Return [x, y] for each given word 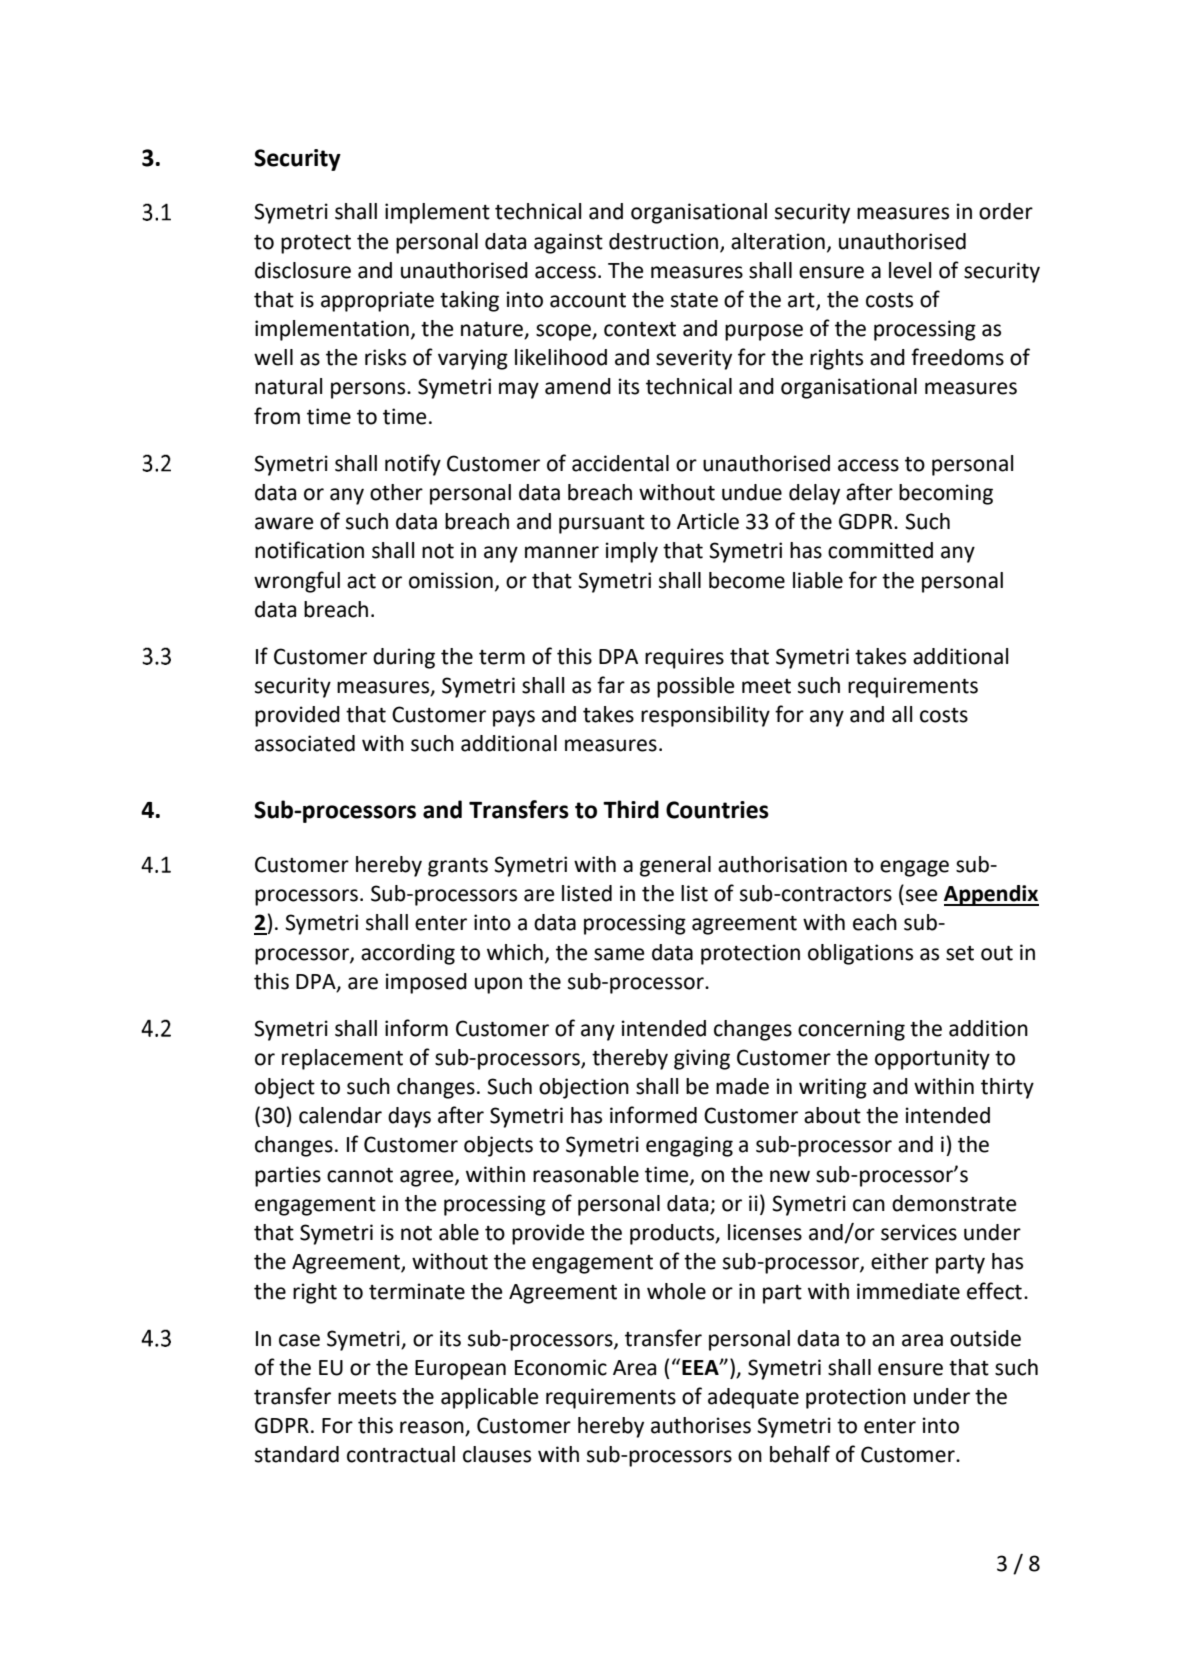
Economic [561, 1367]
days [409, 1117]
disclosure [303, 270]
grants [458, 867]
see [922, 895]
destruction [663, 241]
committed [880, 550]
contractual [401, 1454]
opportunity [932, 1059]
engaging [689, 1146]
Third [631, 809]
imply [631, 552]
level [910, 270]
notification [309, 550]
